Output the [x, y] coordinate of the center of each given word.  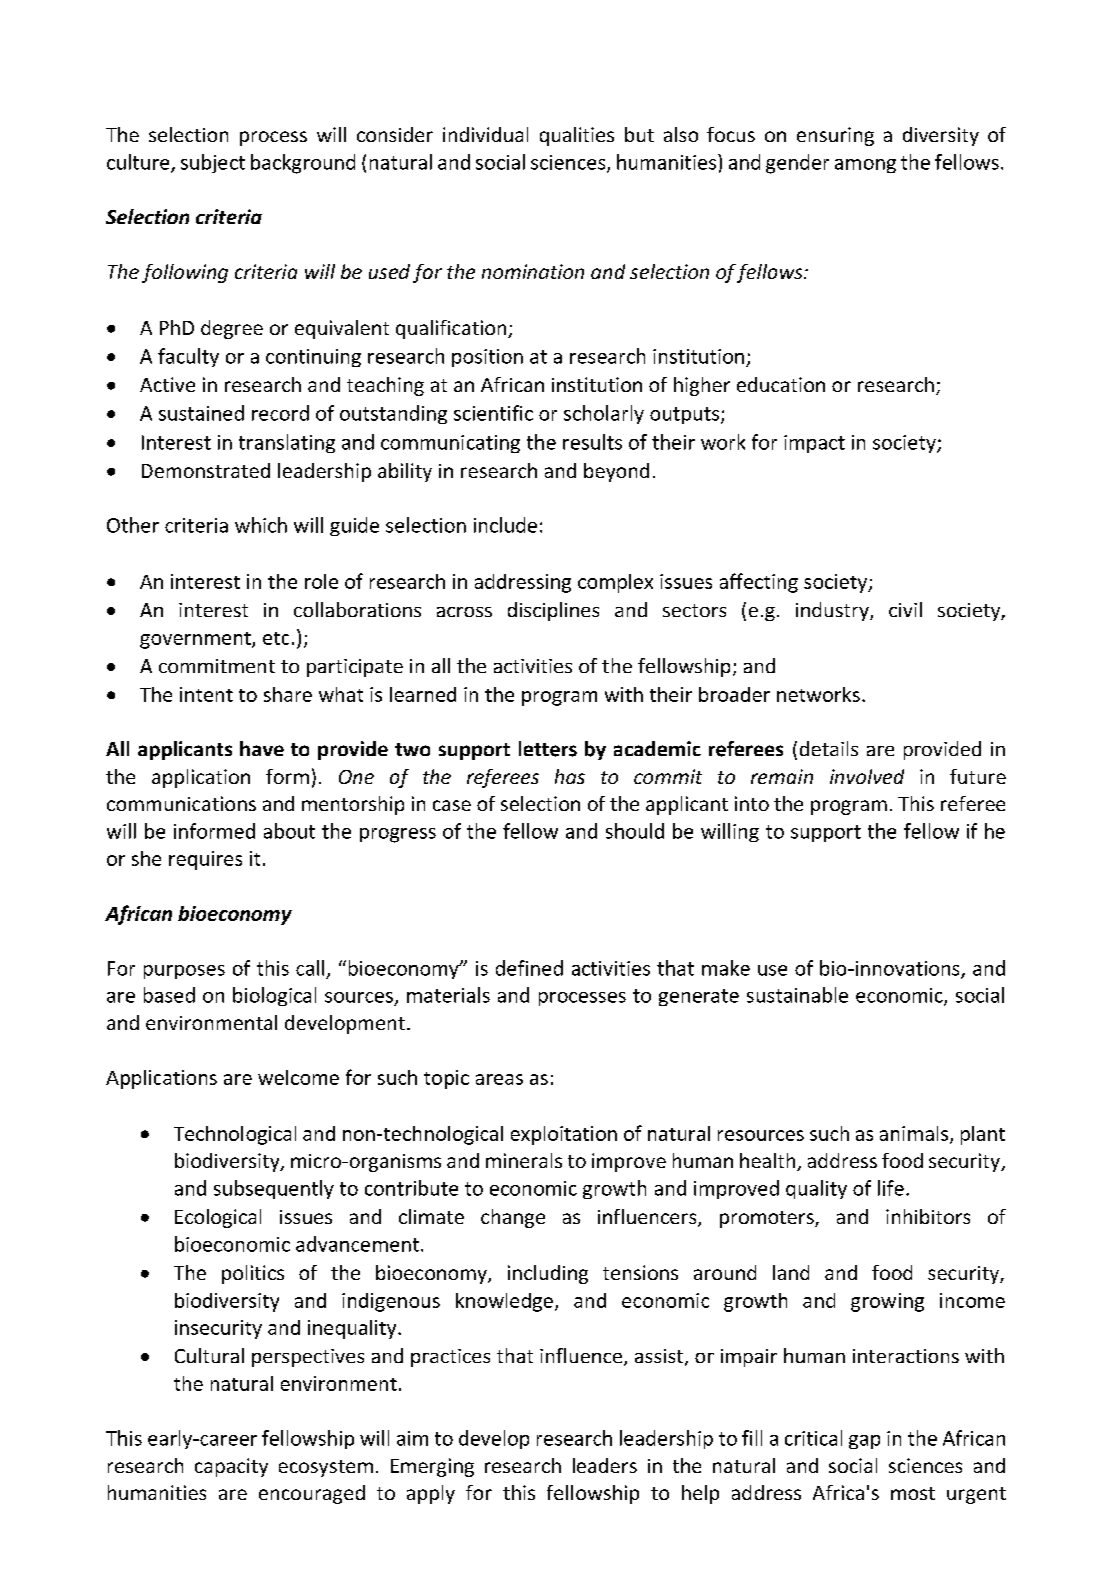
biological [274, 996]
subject [213, 163]
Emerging [432, 1467]
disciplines [553, 611]
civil [905, 609]
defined [529, 968]
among [865, 166]
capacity [231, 1467]
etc [276, 638]
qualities [577, 136]
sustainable [797, 995]
